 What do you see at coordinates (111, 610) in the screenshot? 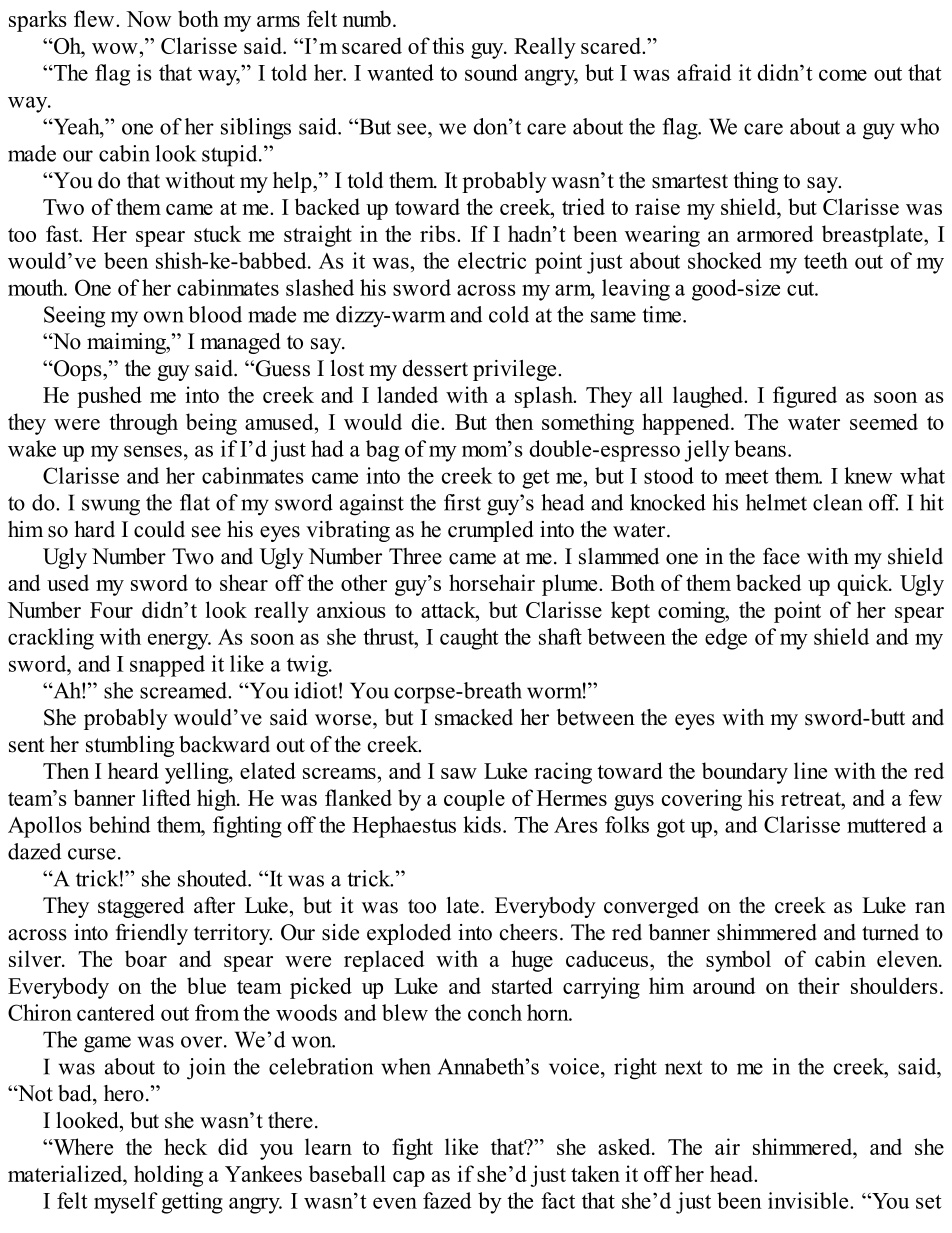
I see `Four` at bounding box center [111, 610].
